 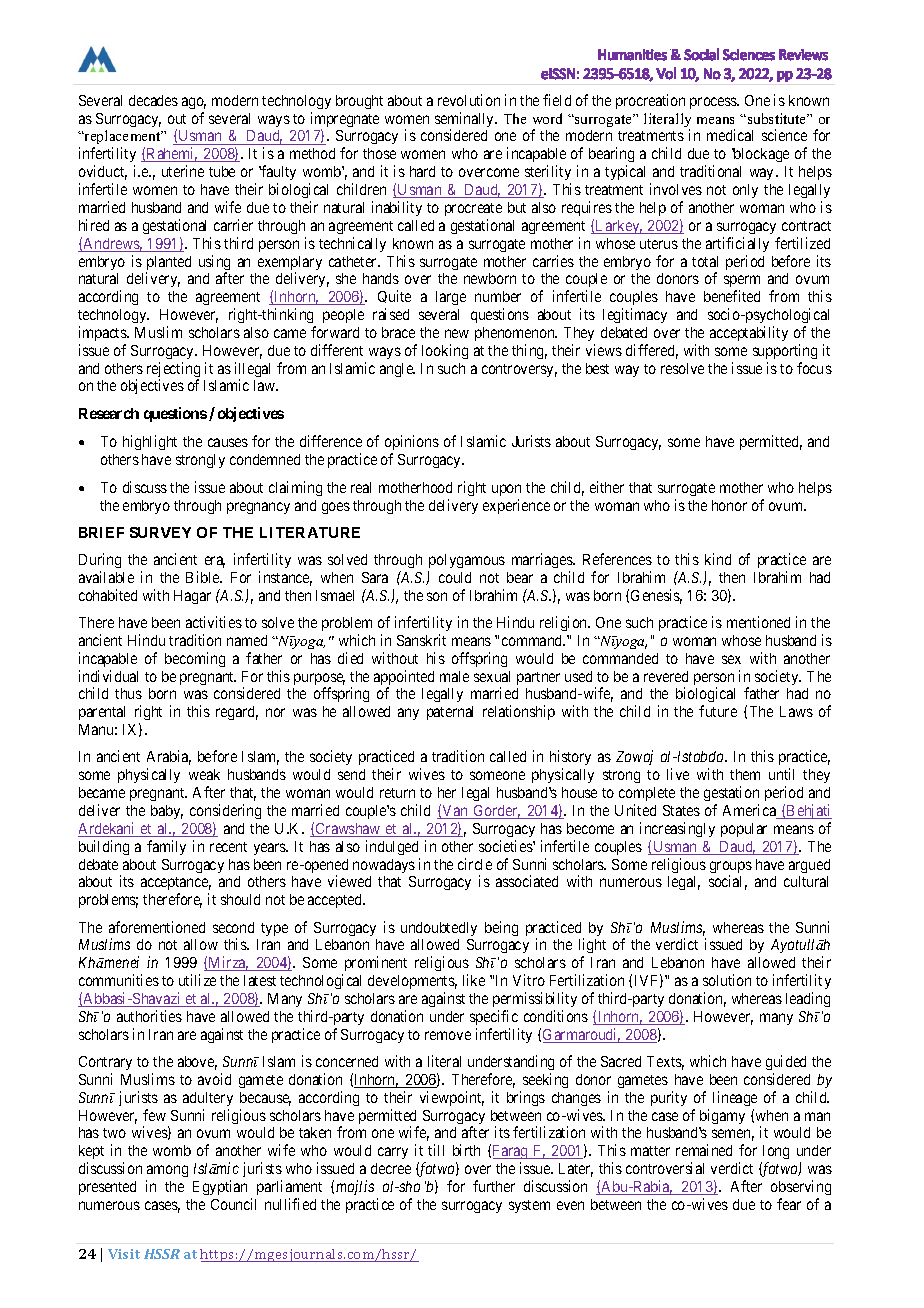 I want to click on process, so click(x=714, y=103).
